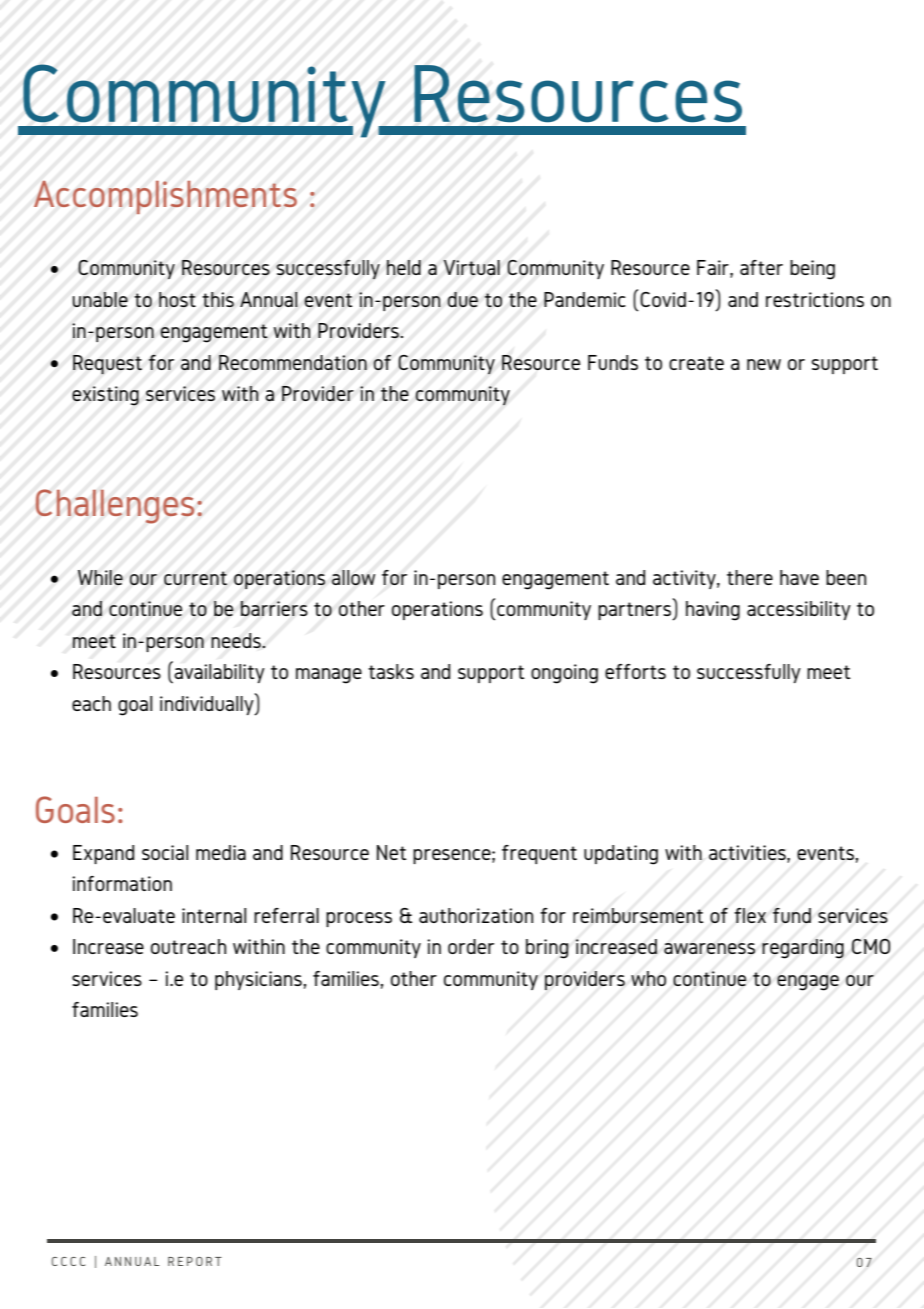  Describe the element at coordinates (761, 267) in the image. I see `after` at that location.
